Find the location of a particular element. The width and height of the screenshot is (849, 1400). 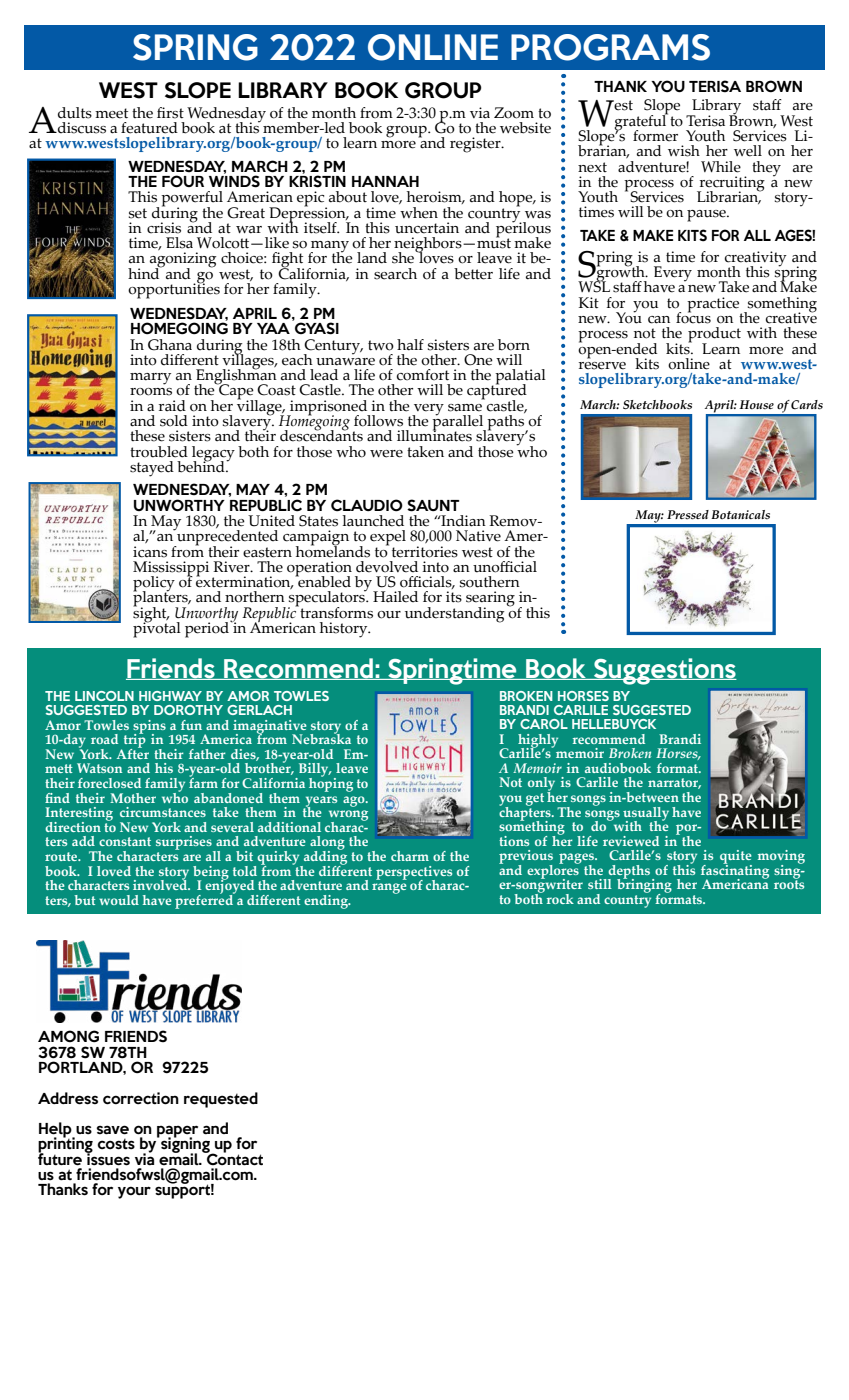

first is located at coordinates (170, 113).
